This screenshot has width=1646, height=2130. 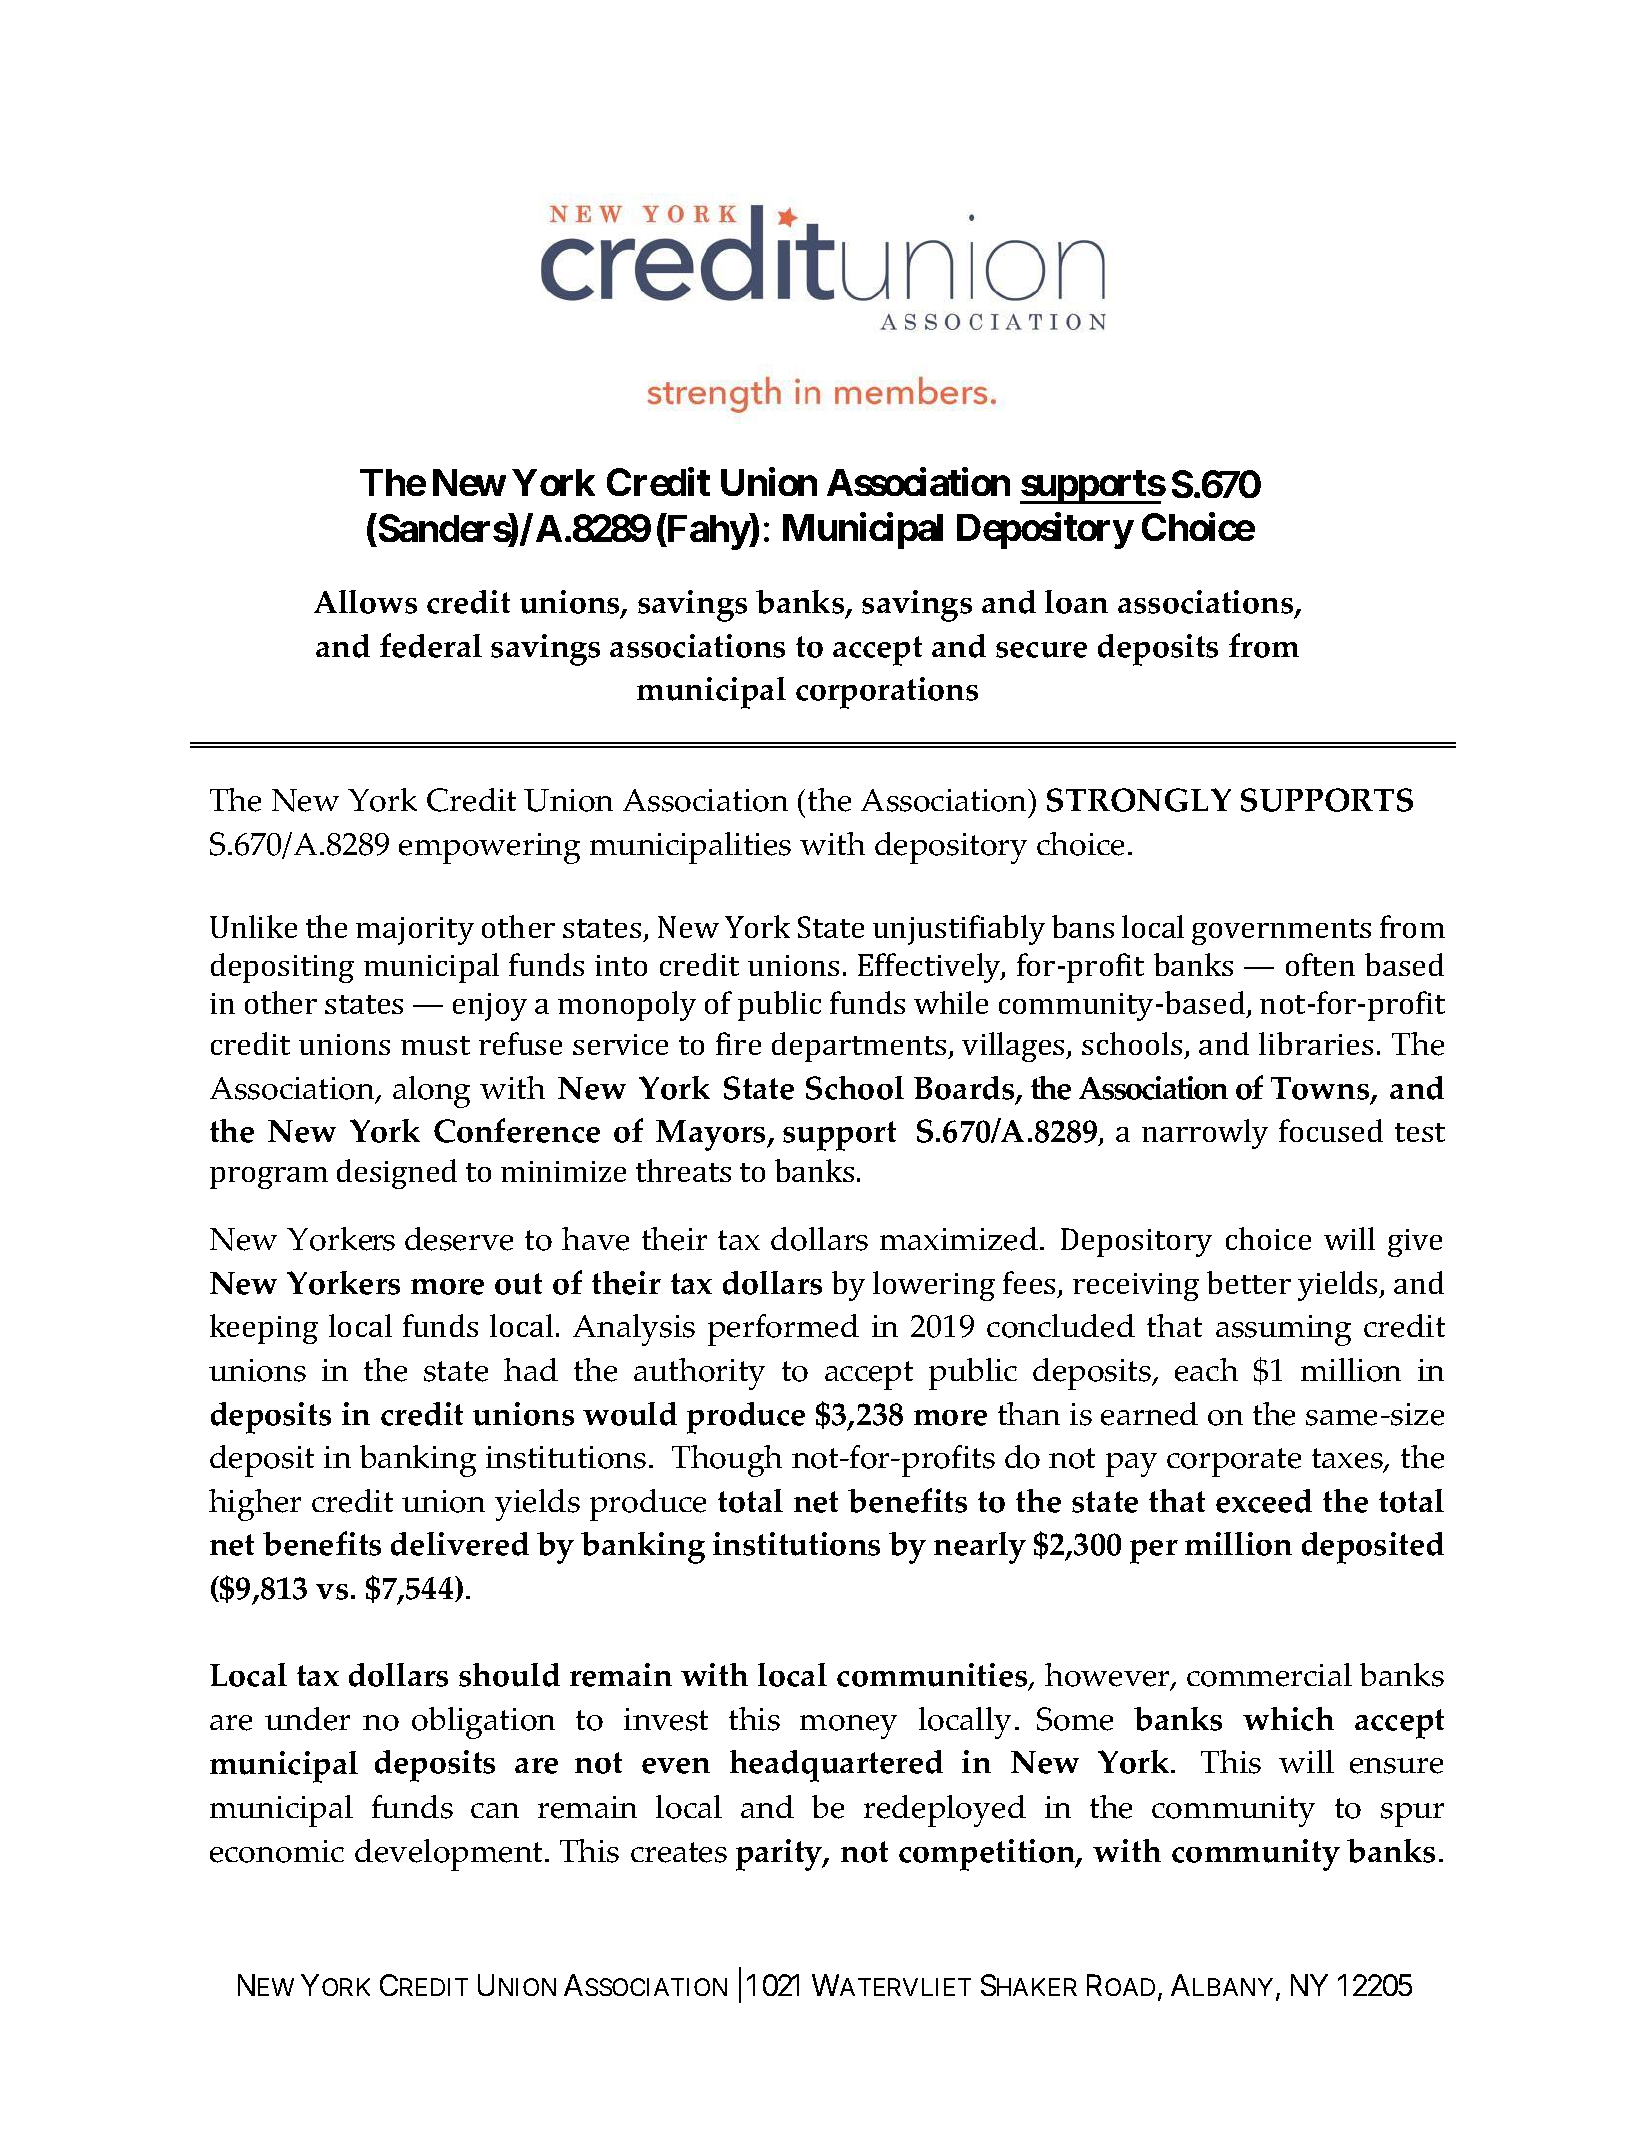 What do you see at coordinates (887, 693) in the screenshot?
I see `corporations` at bounding box center [887, 693].
